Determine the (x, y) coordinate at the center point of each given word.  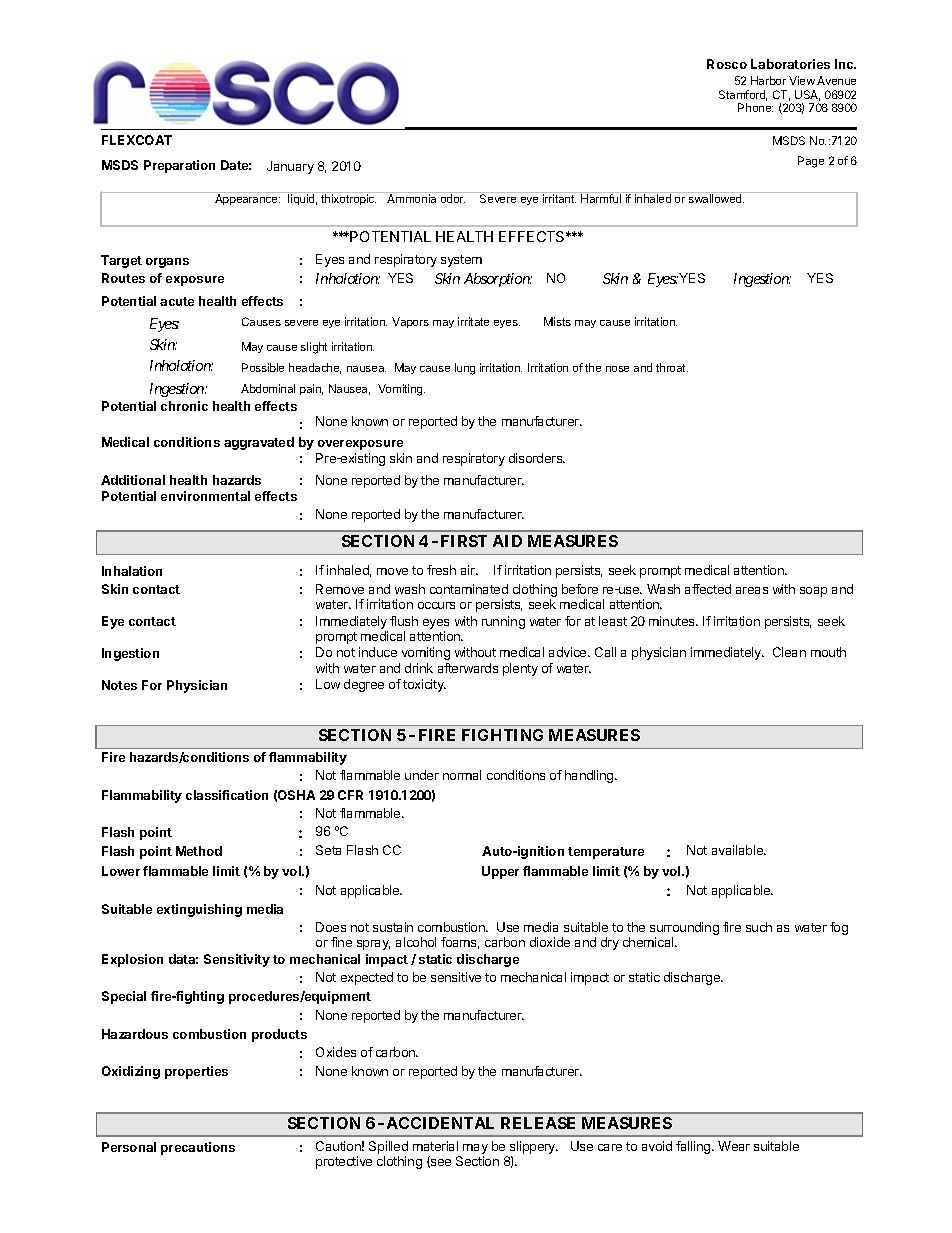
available (738, 850)
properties (196, 1072)
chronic (184, 406)
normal (462, 775)
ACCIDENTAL (440, 1123)
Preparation (179, 166)
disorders (537, 458)
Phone (755, 107)
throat (672, 367)
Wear (734, 1146)
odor (453, 198)
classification (227, 795)
